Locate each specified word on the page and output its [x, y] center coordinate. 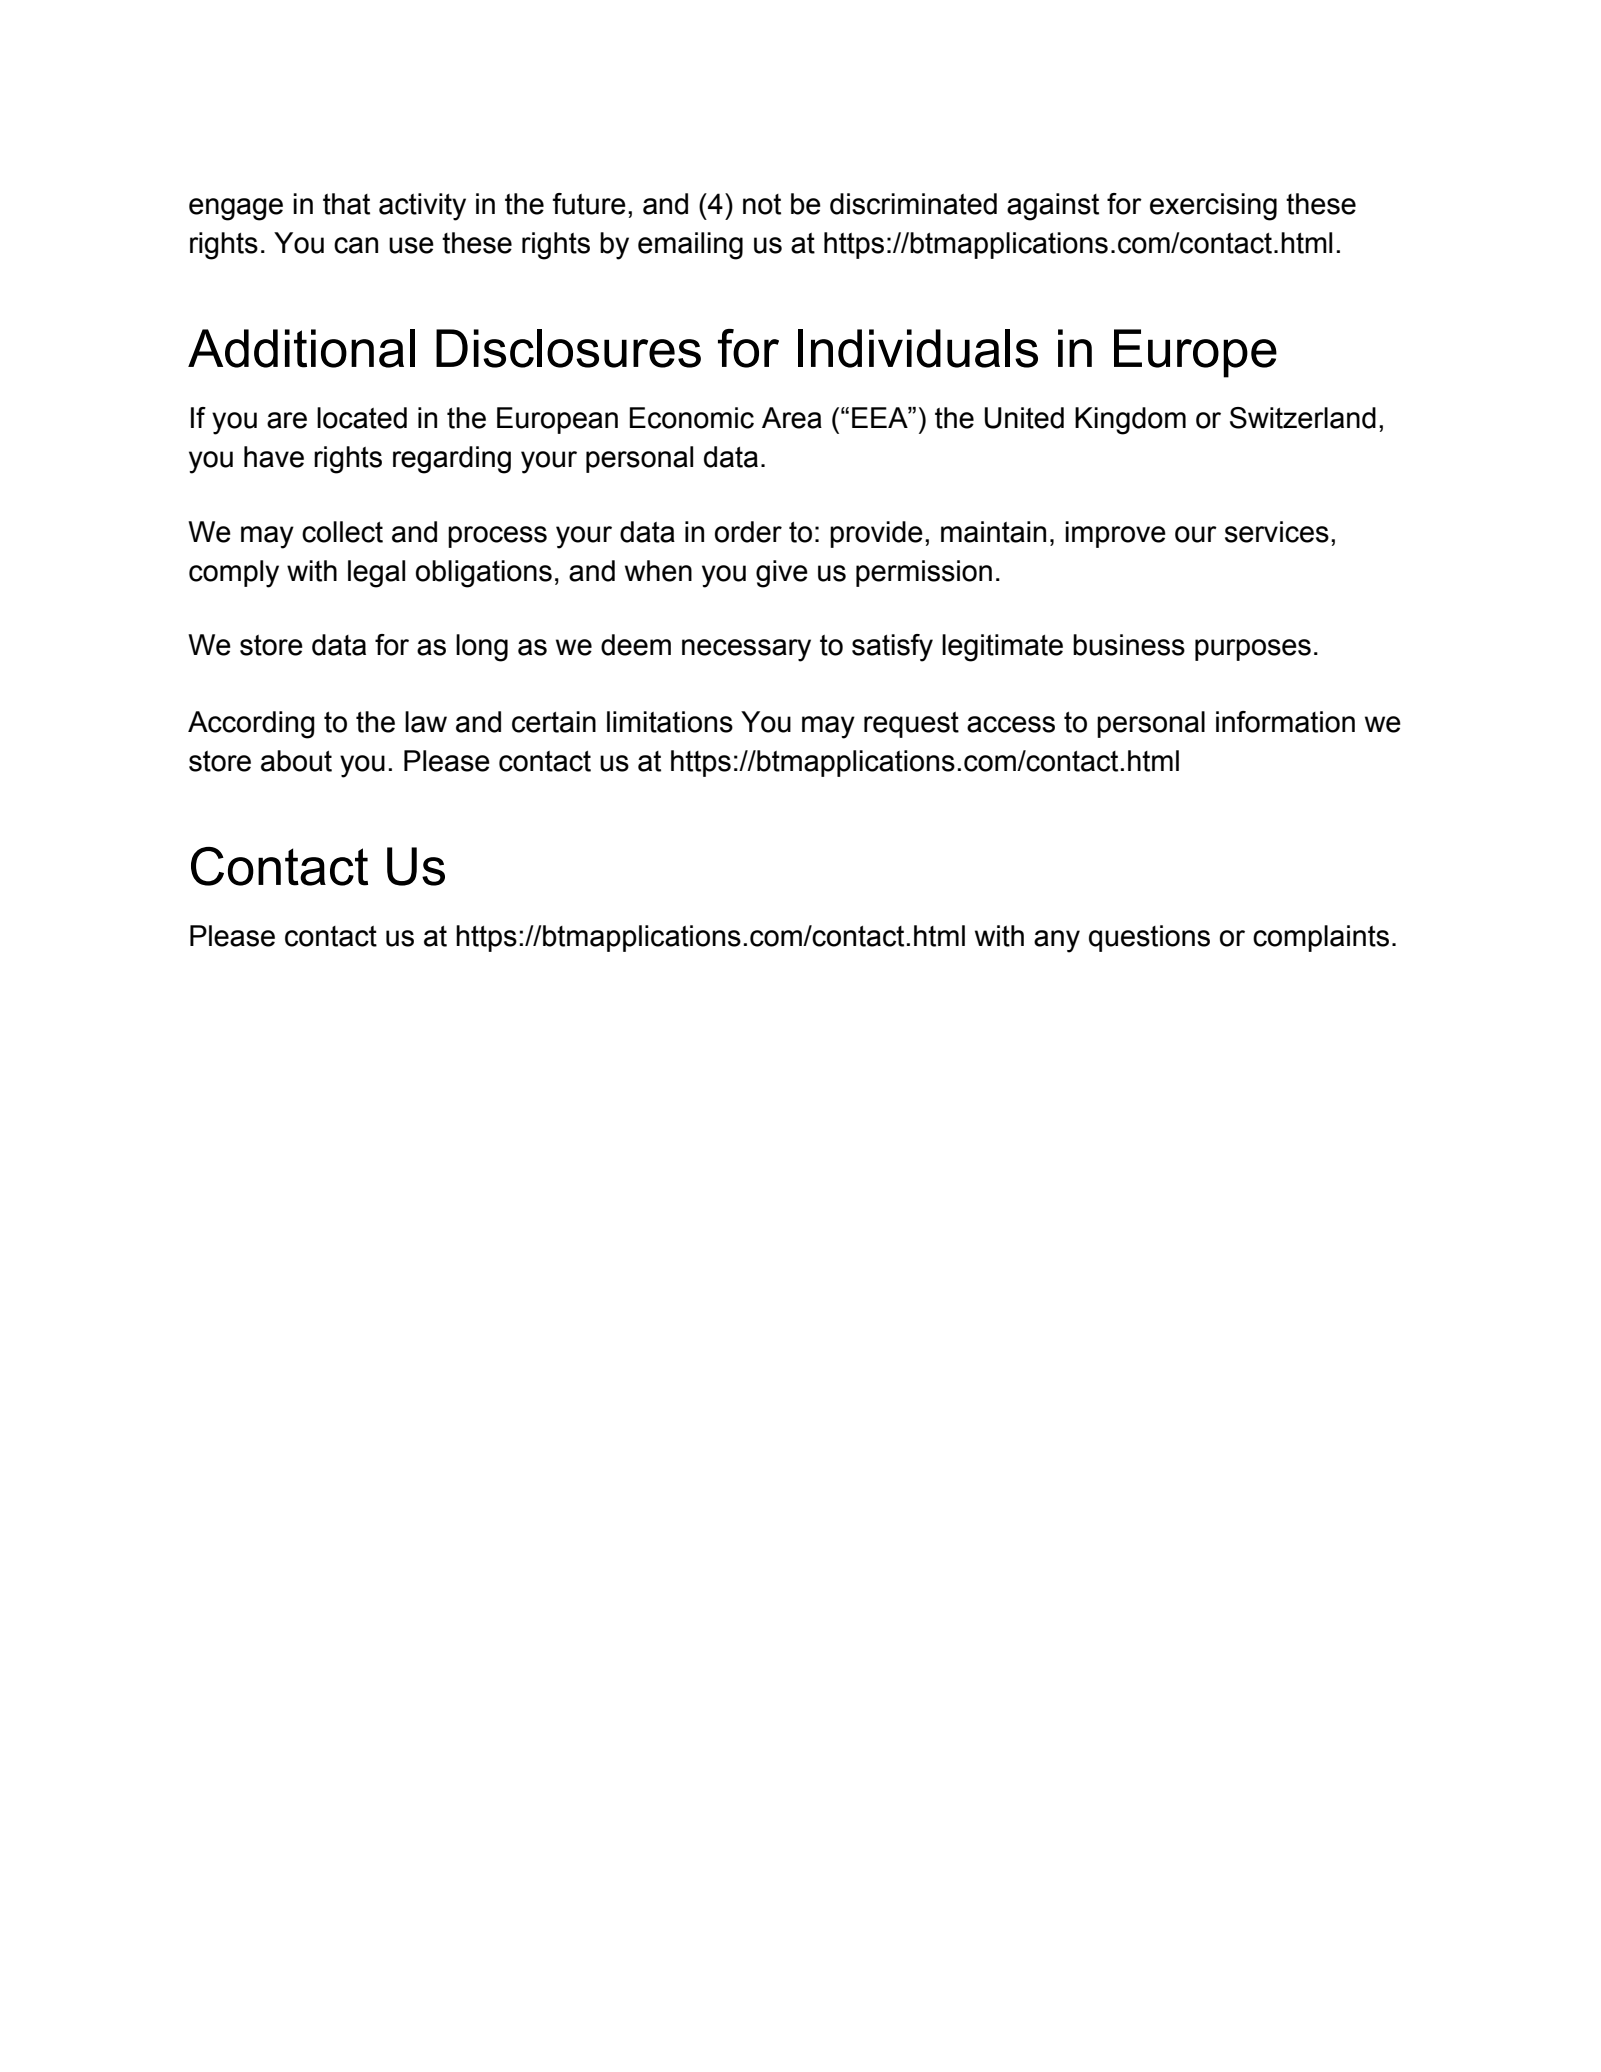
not [762, 204]
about [296, 761]
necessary [746, 650]
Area [792, 418]
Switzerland [1303, 418]
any [1057, 941]
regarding [452, 460]
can [356, 245]
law [426, 722]
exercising [1213, 207]
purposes [1253, 650]
